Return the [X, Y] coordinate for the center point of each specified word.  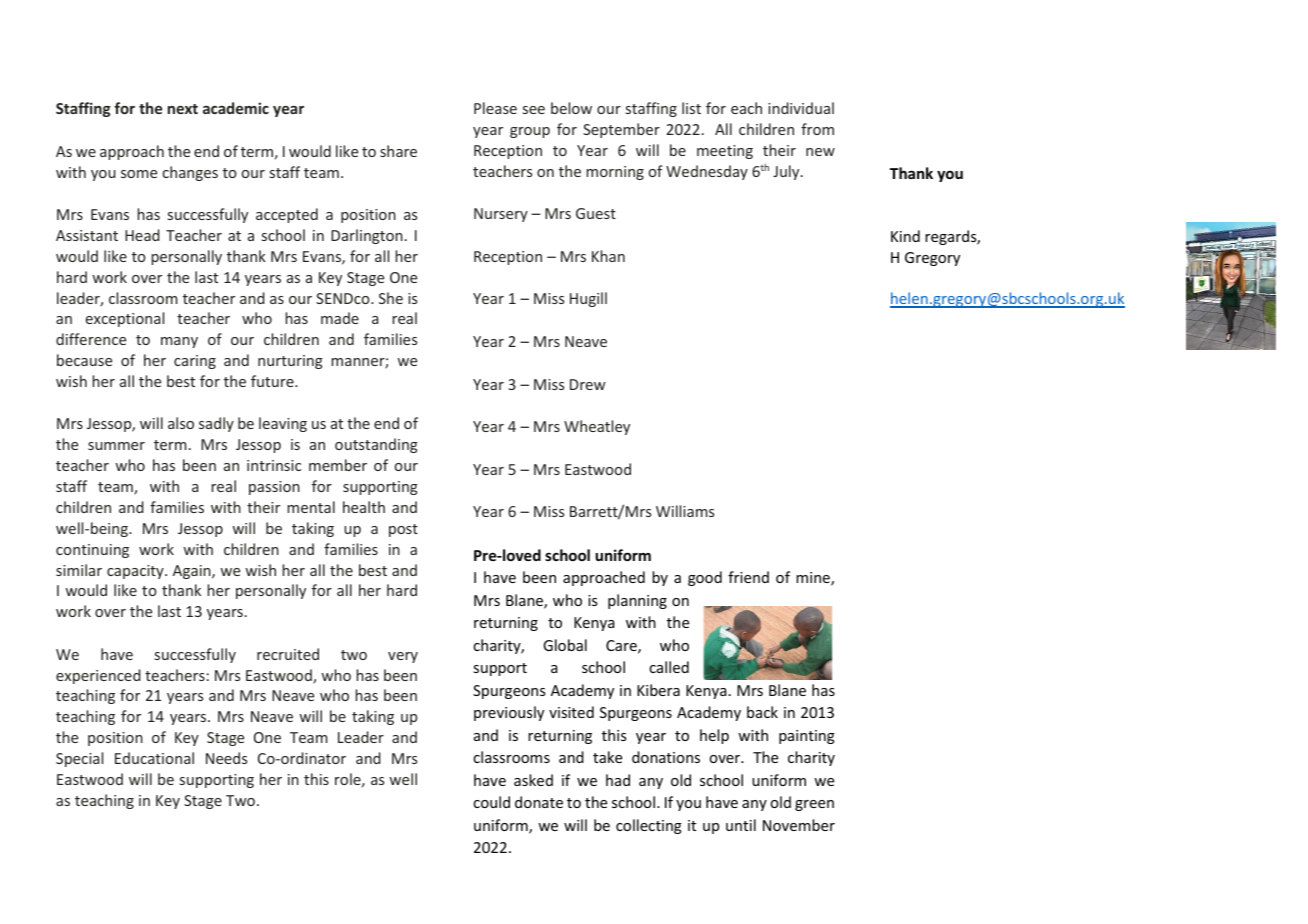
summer [116, 446]
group [530, 132]
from [817, 129]
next [183, 109]
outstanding [376, 445]
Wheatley [597, 427]
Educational [154, 758]
